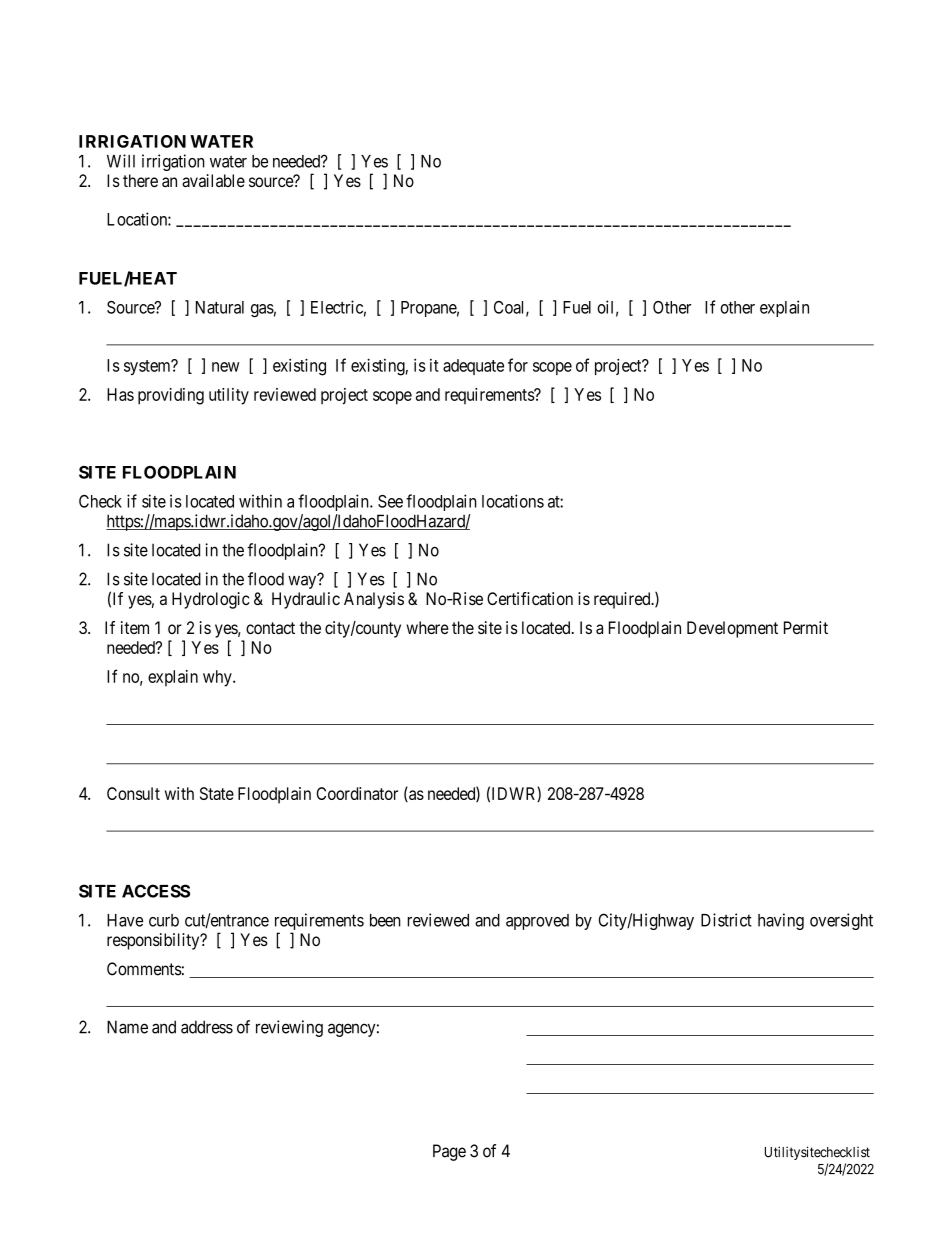 This image has height=1233, width=952. Describe the element at coordinates (218, 678) in the image. I see `why` at that location.
